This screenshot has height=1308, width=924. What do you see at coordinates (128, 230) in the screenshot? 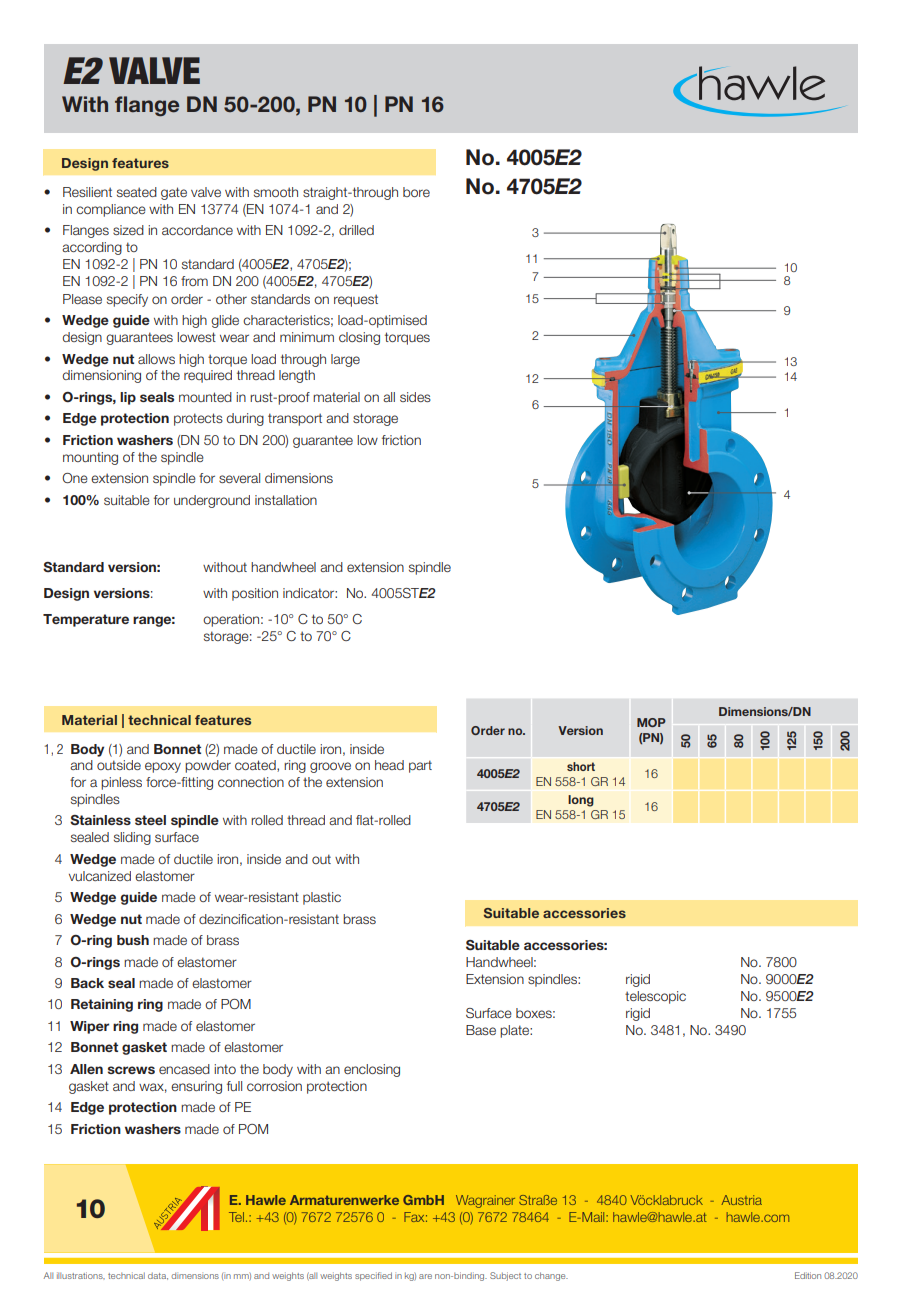
I see `sized` at bounding box center [128, 230].
